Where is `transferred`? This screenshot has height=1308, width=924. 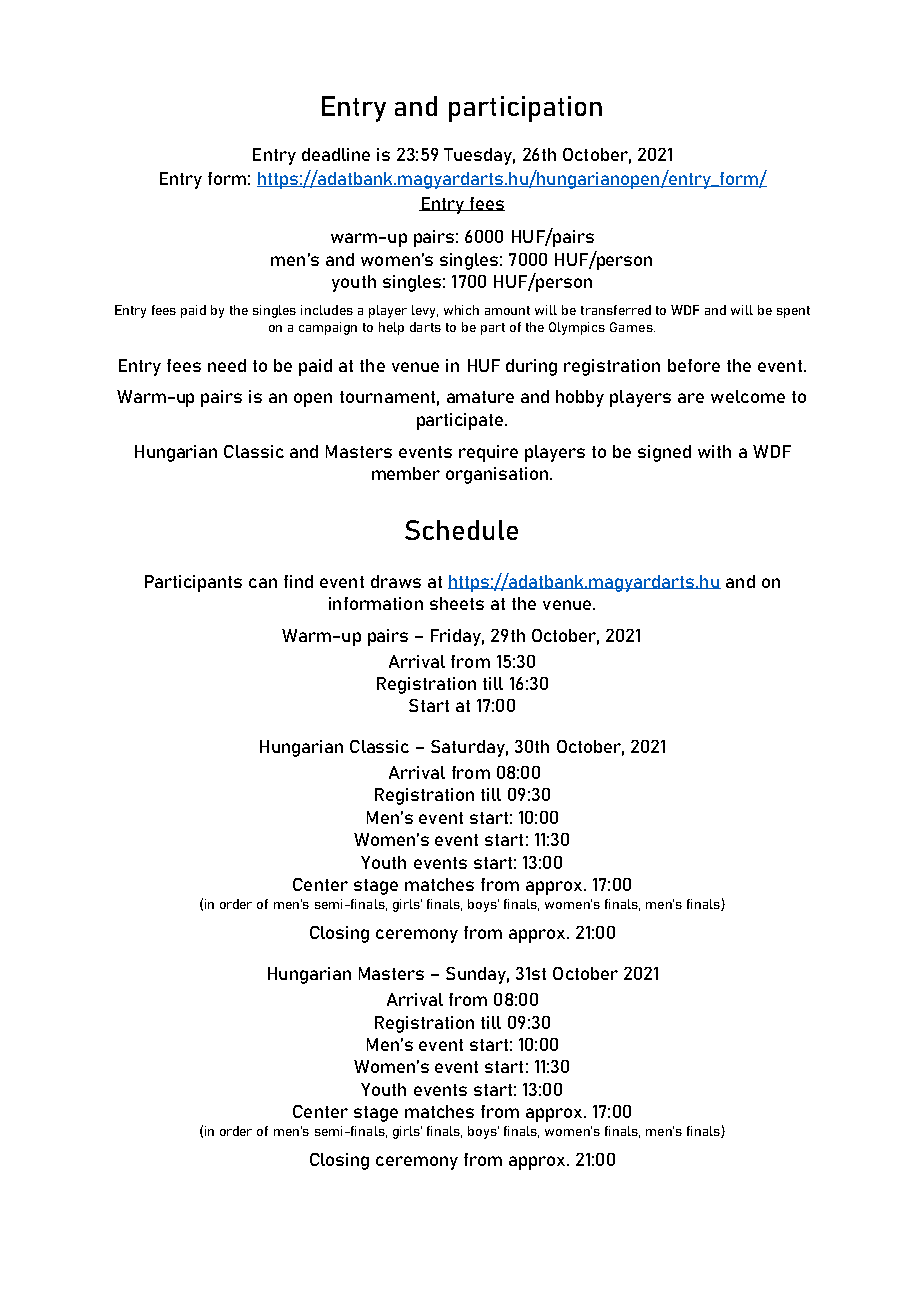 transferred is located at coordinates (616, 310).
